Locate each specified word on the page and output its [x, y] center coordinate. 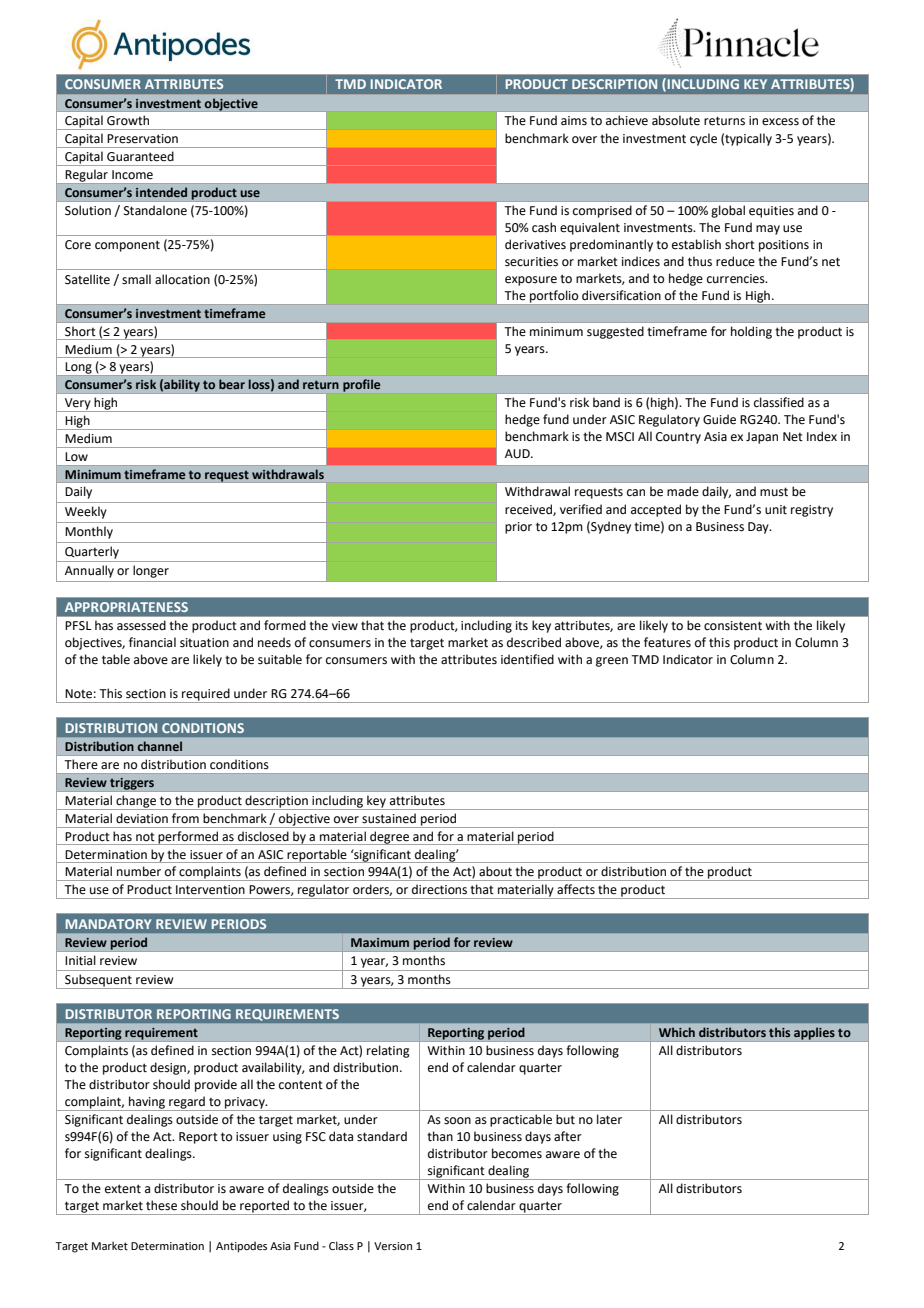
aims [574, 121]
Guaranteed [140, 156]
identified [527, 659]
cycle [703, 139]
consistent [733, 626]
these [161, 1205]
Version [393, 1246]
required [206, 695]
